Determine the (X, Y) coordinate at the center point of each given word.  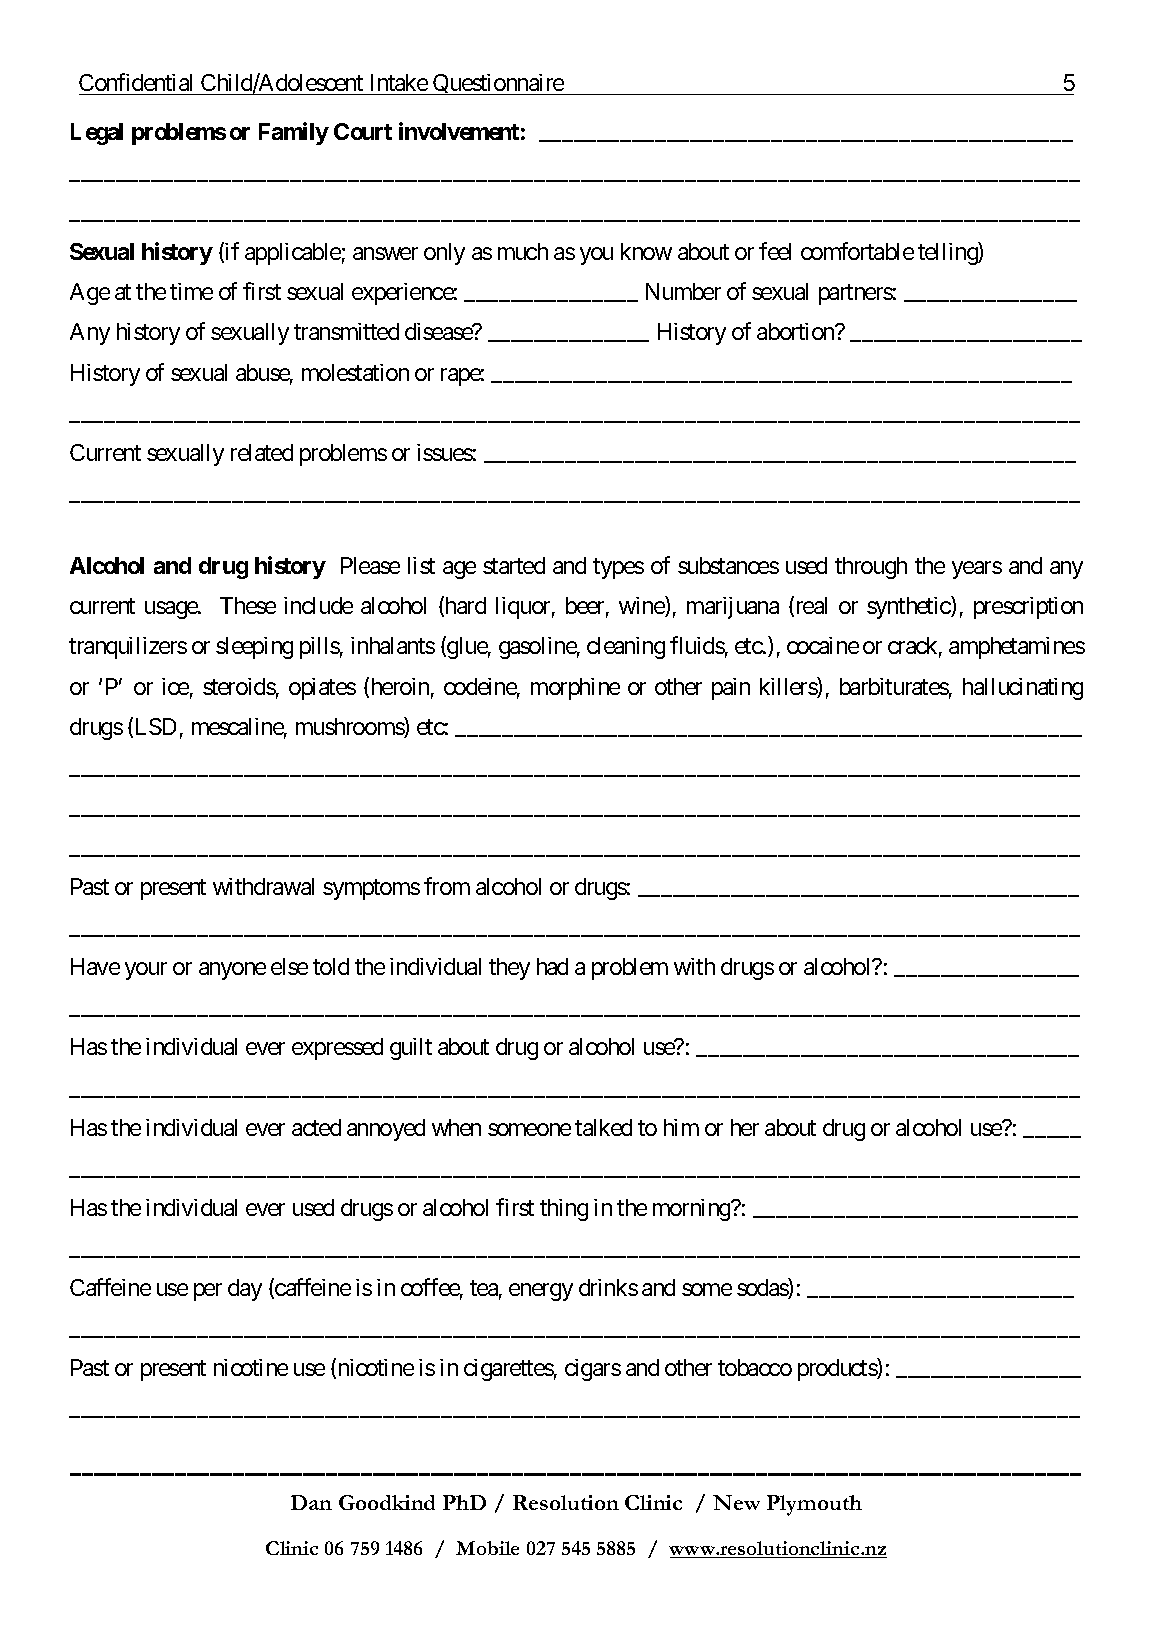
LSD (156, 726)
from (447, 886)
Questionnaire (498, 84)
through (871, 568)
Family (294, 133)
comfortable (857, 251)
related (262, 452)
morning (692, 1210)
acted (316, 1127)
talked (603, 1127)
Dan (311, 1502)
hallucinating (1023, 689)
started (514, 565)
